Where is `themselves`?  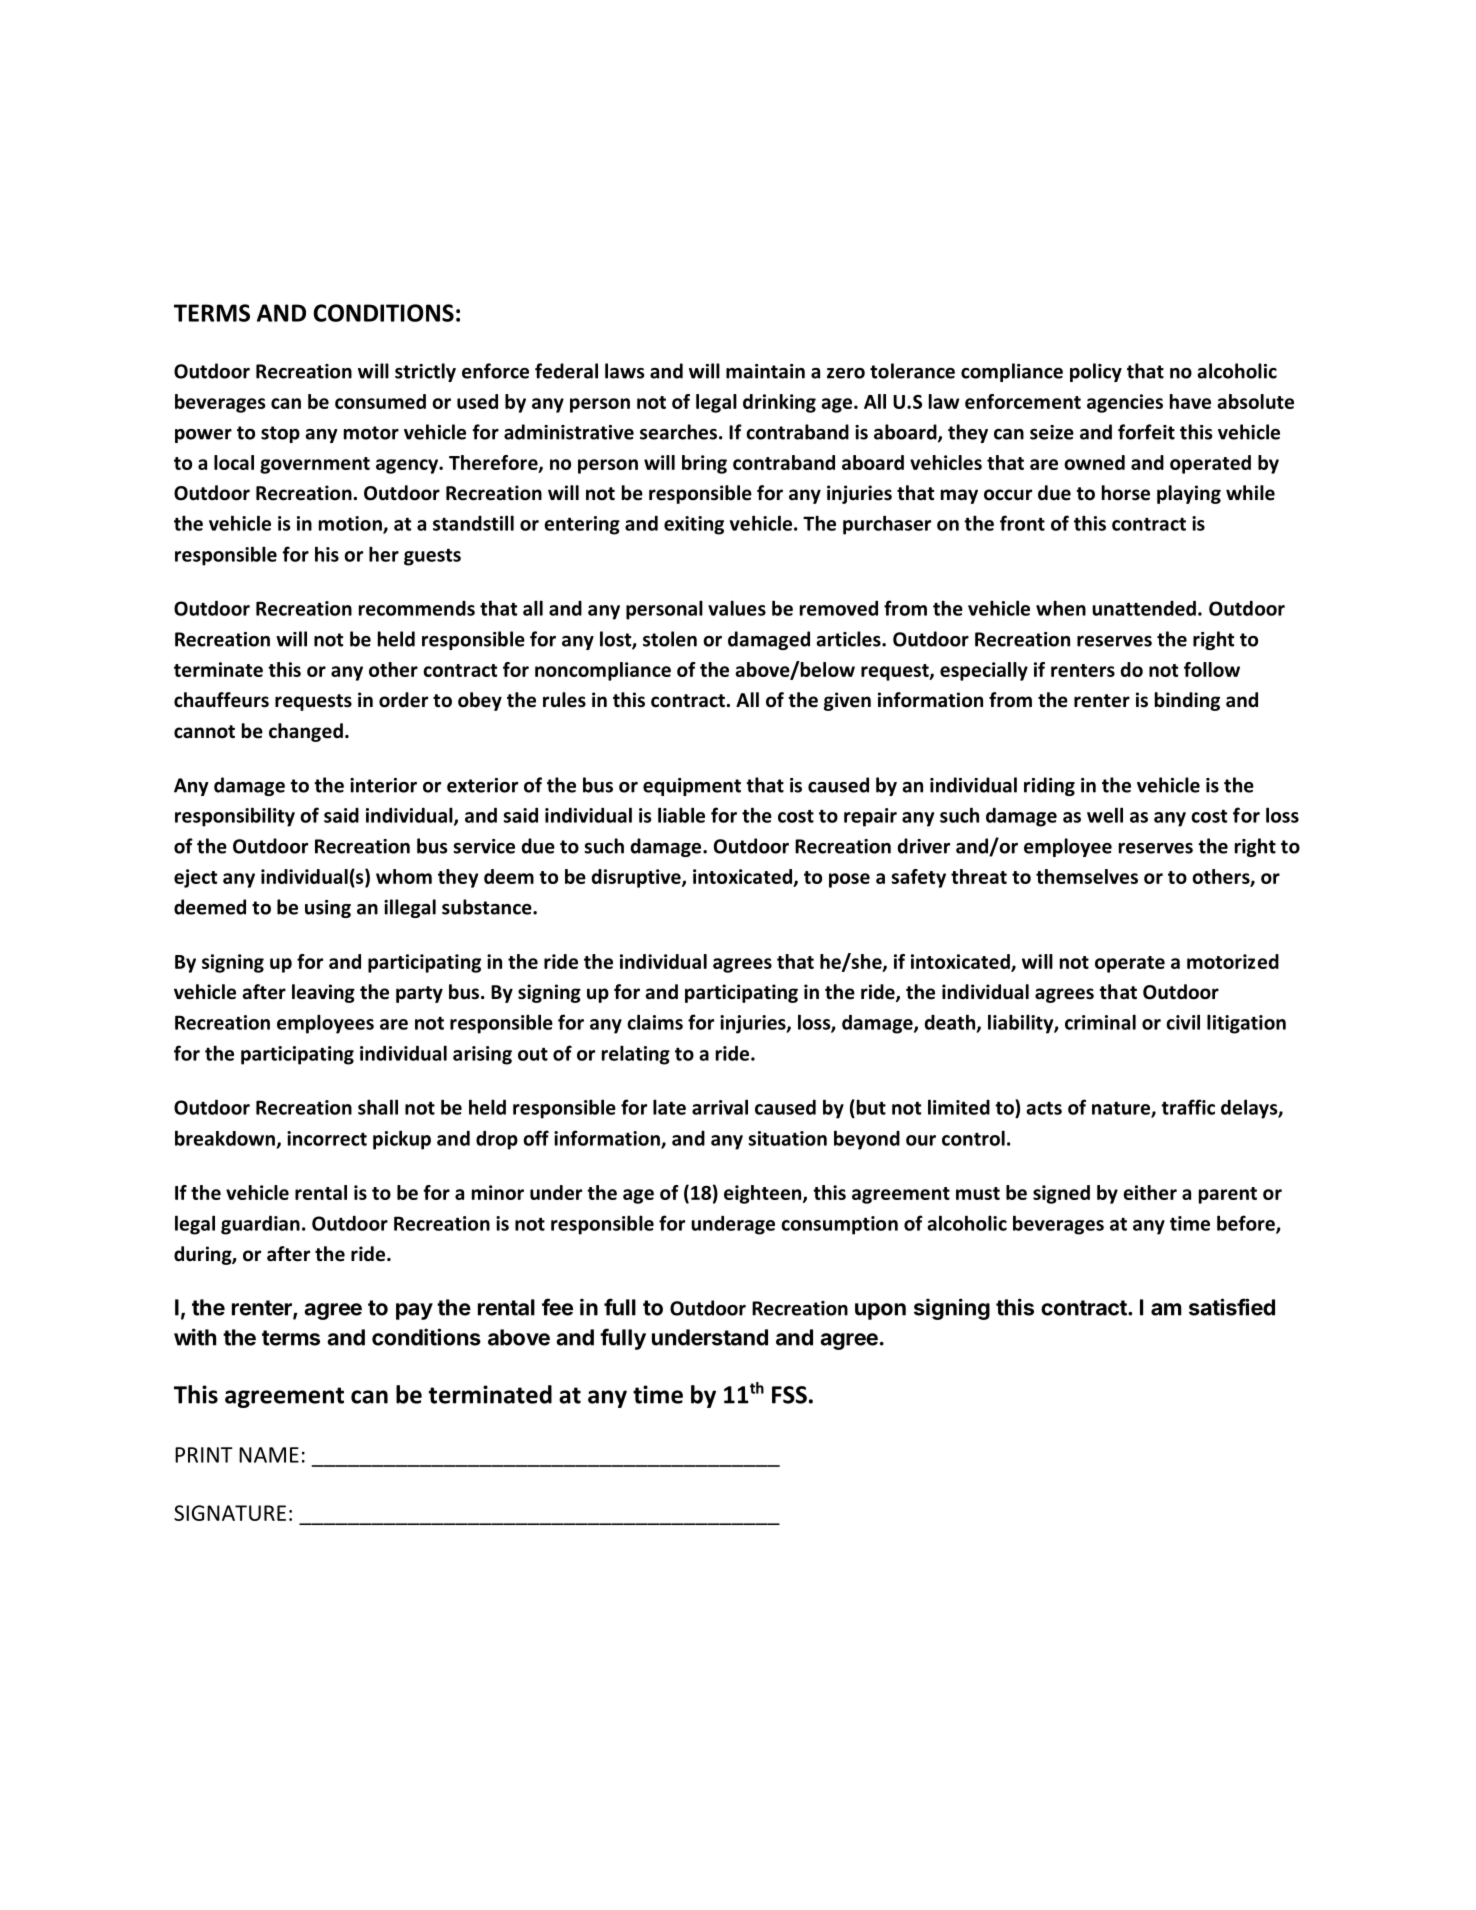 themselves is located at coordinates (1087, 876).
